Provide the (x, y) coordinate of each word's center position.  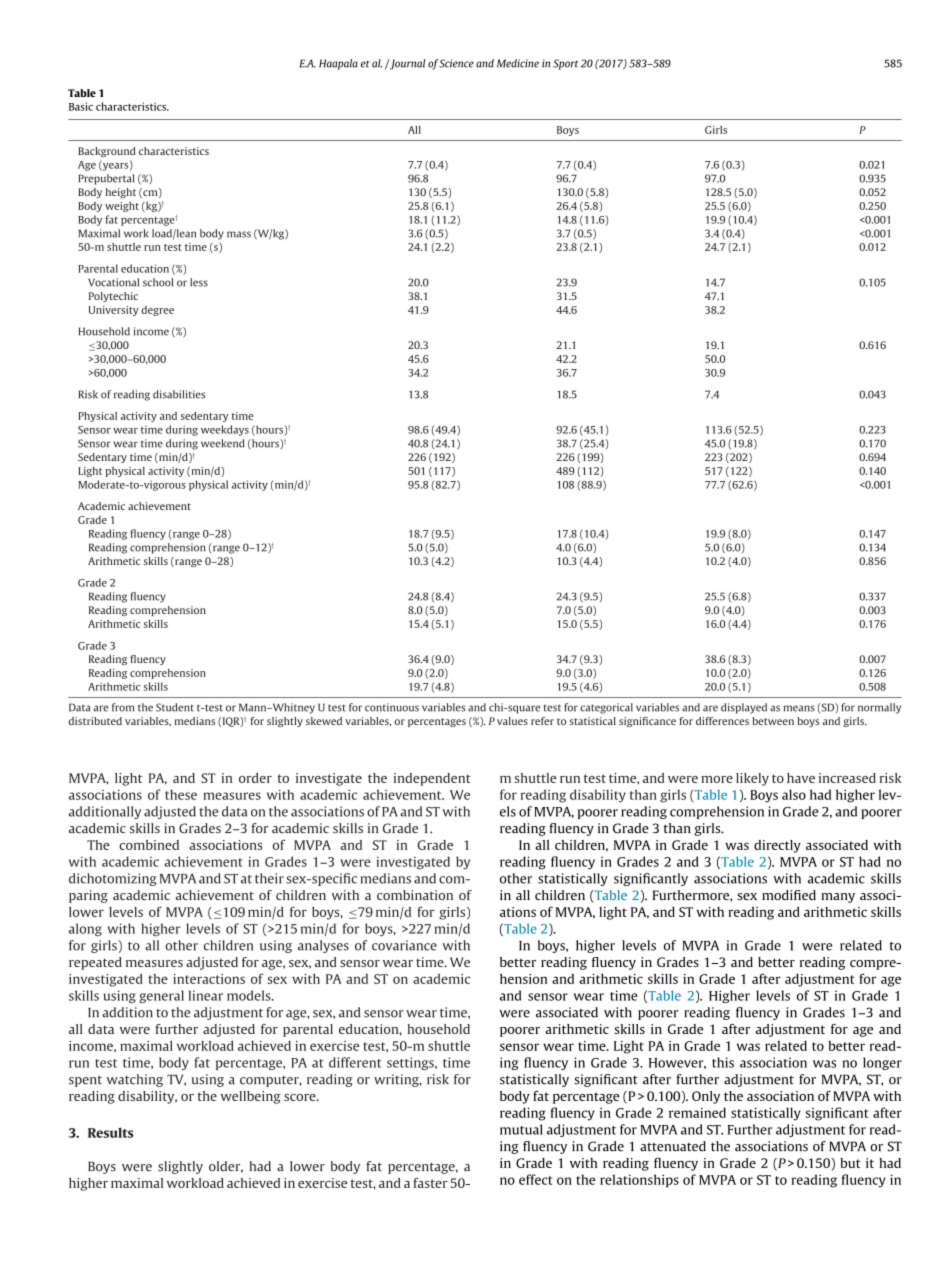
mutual (521, 1129)
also (794, 794)
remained (697, 1112)
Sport (565, 64)
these (181, 794)
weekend (223, 443)
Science (456, 63)
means (799, 708)
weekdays (225, 430)
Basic (81, 106)
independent (432, 779)
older (226, 1167)
